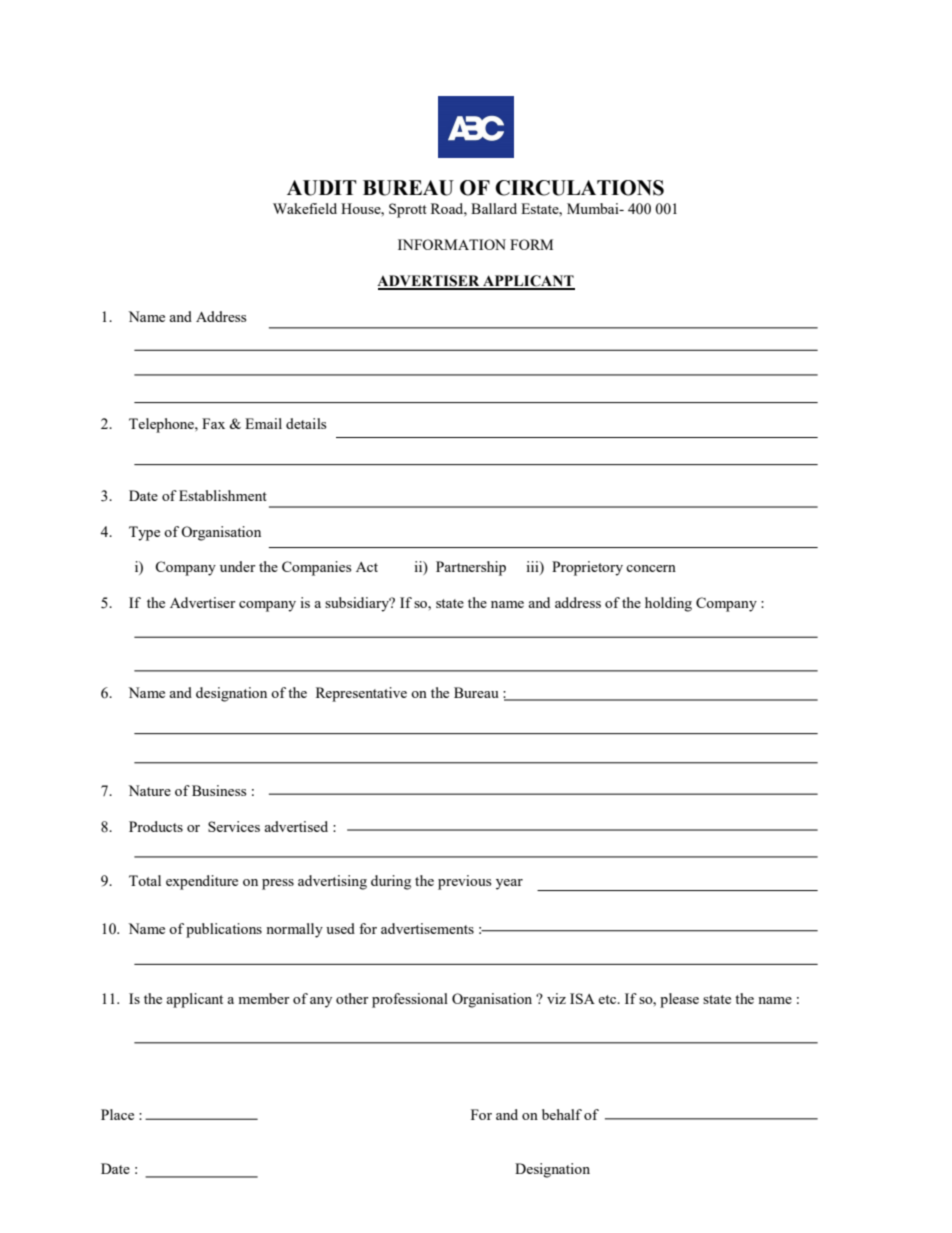 This page has width=952, height=1233. What do you see at coordinates (305, 208) in the page?
I see `Wakefield` at bounding box center [305, 208].
